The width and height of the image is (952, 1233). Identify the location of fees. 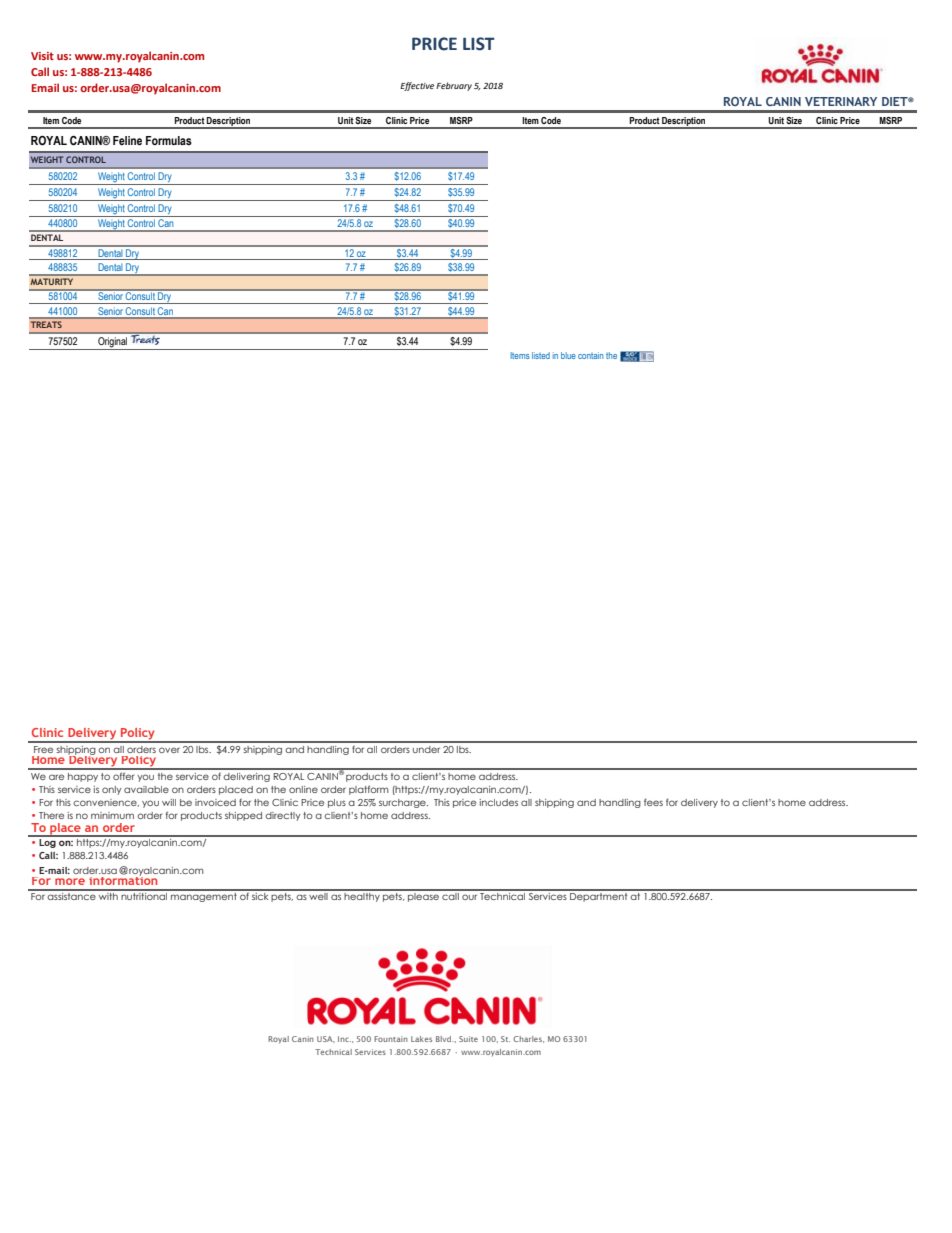
(653, 802).
